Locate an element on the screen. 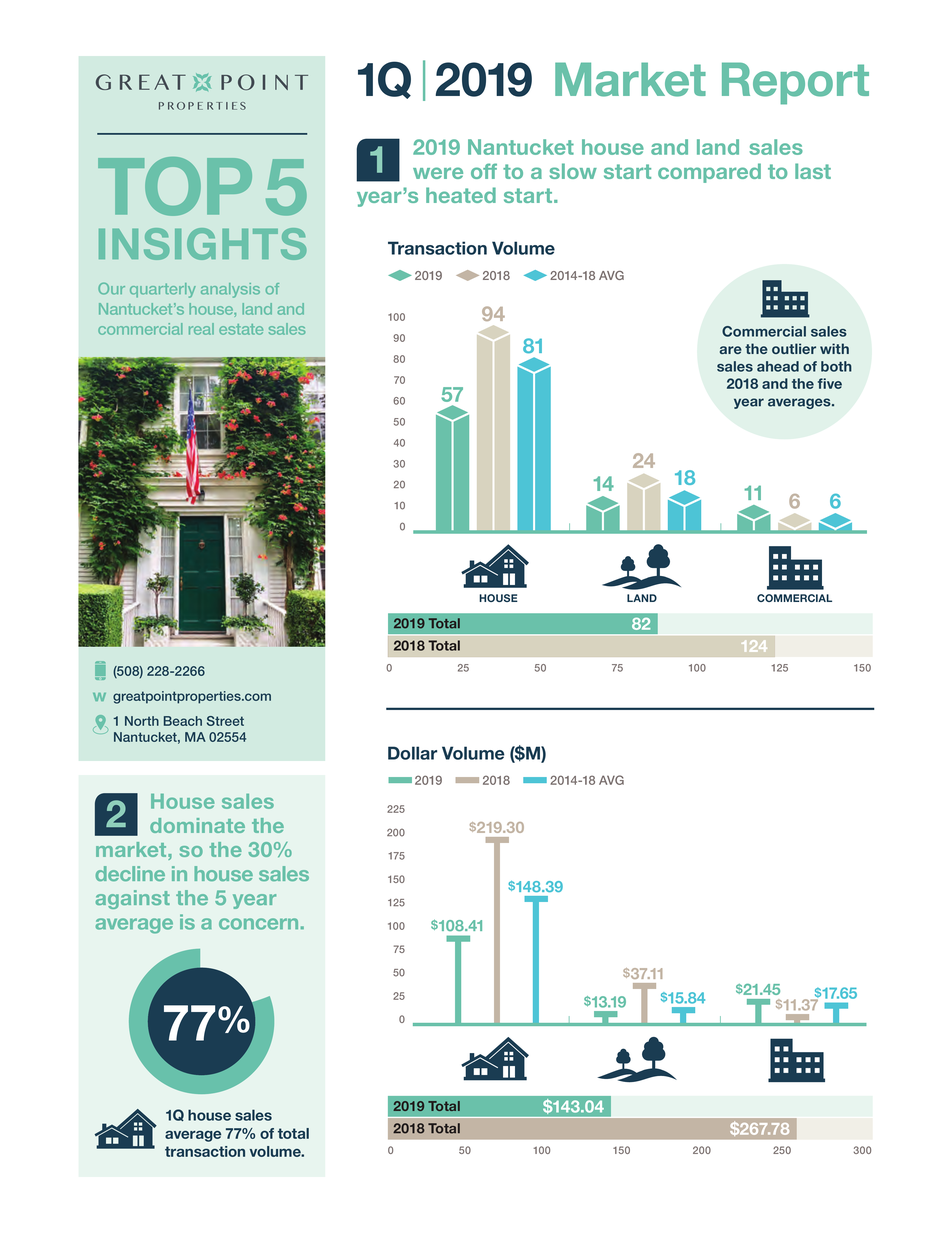 The height and width of the screenshot is (1233, 952). against is located at coordinates (133, 899).
